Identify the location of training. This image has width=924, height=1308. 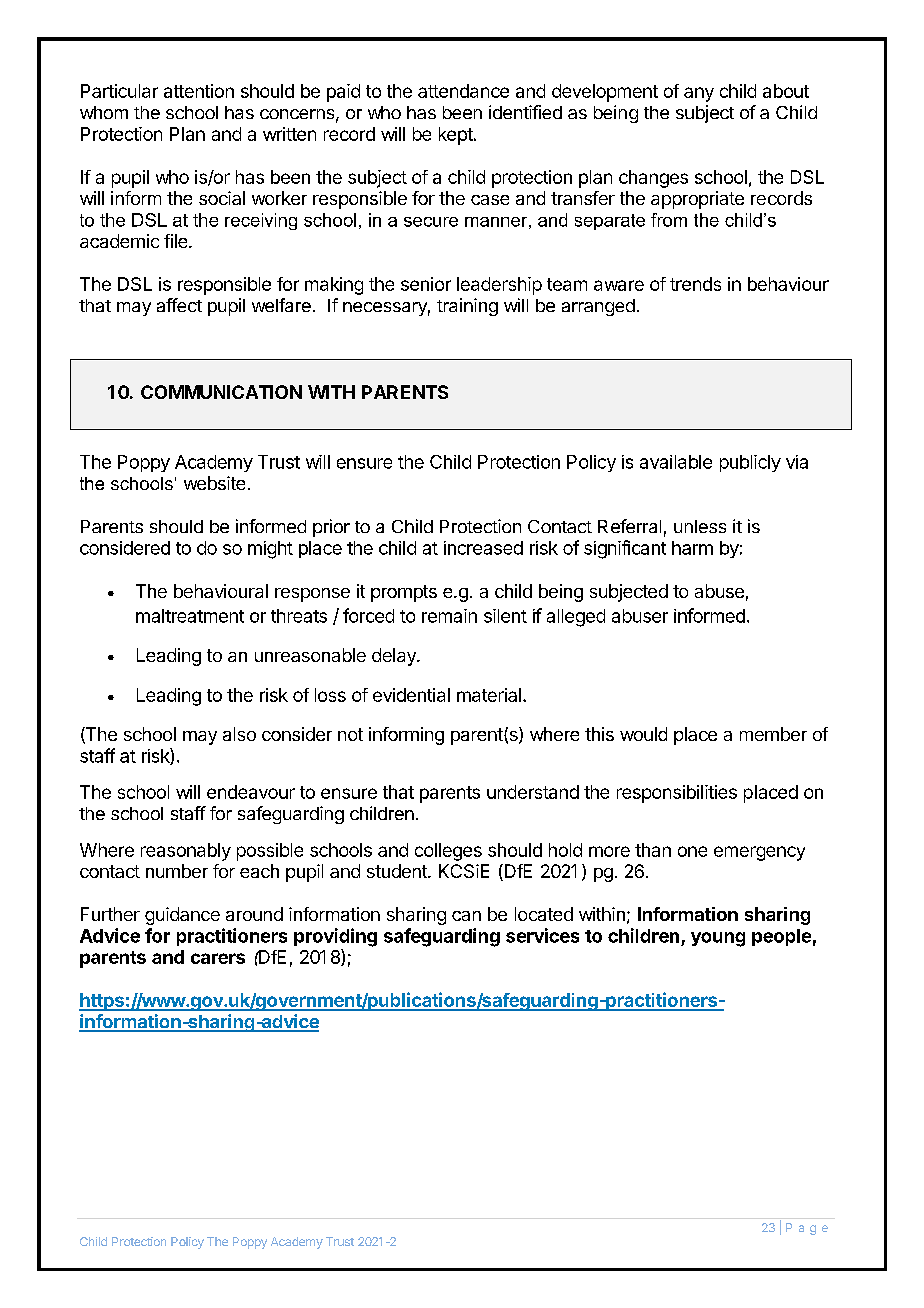
(467, 307).
